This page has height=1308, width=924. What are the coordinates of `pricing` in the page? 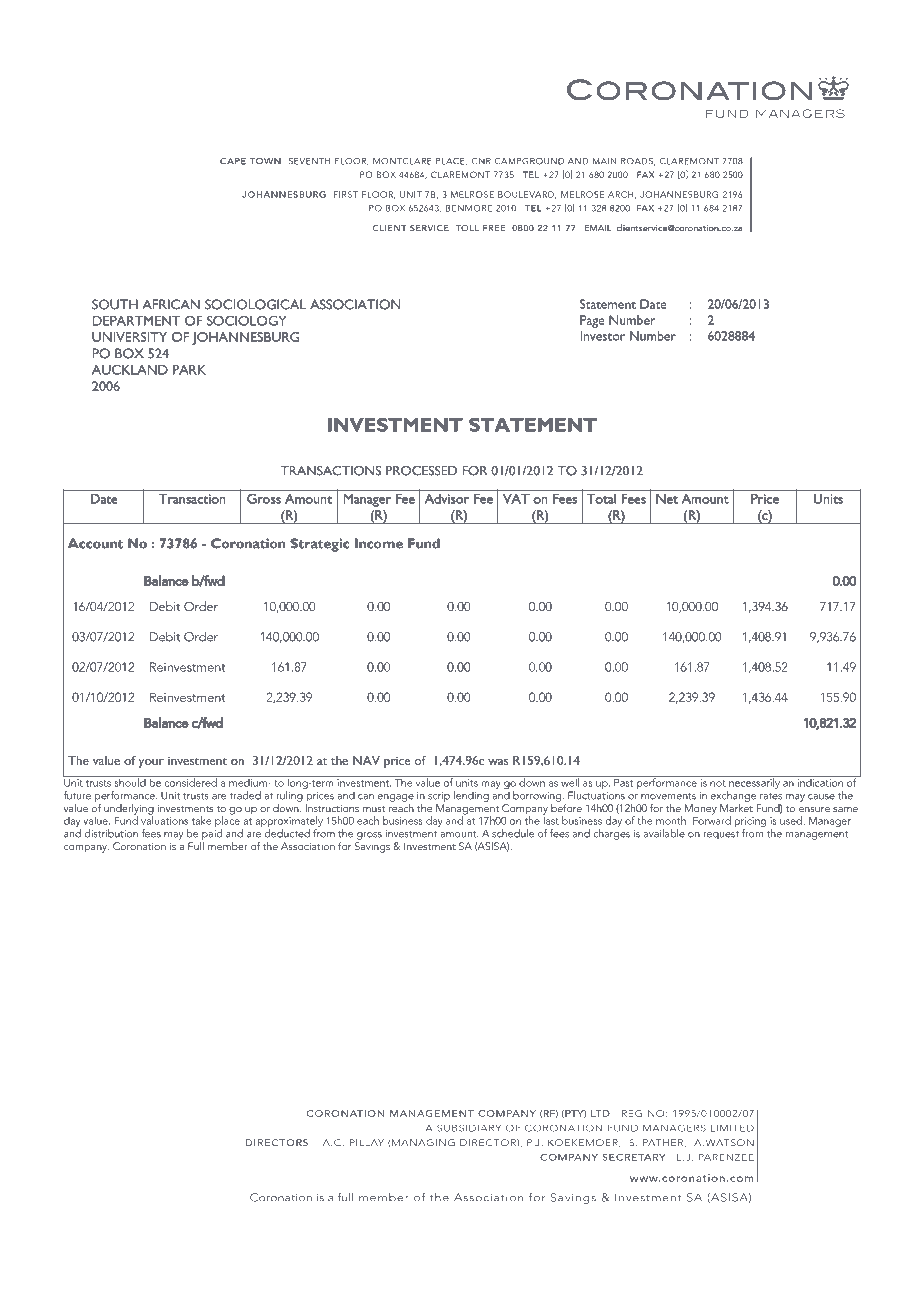 It's located at (750, 823).
